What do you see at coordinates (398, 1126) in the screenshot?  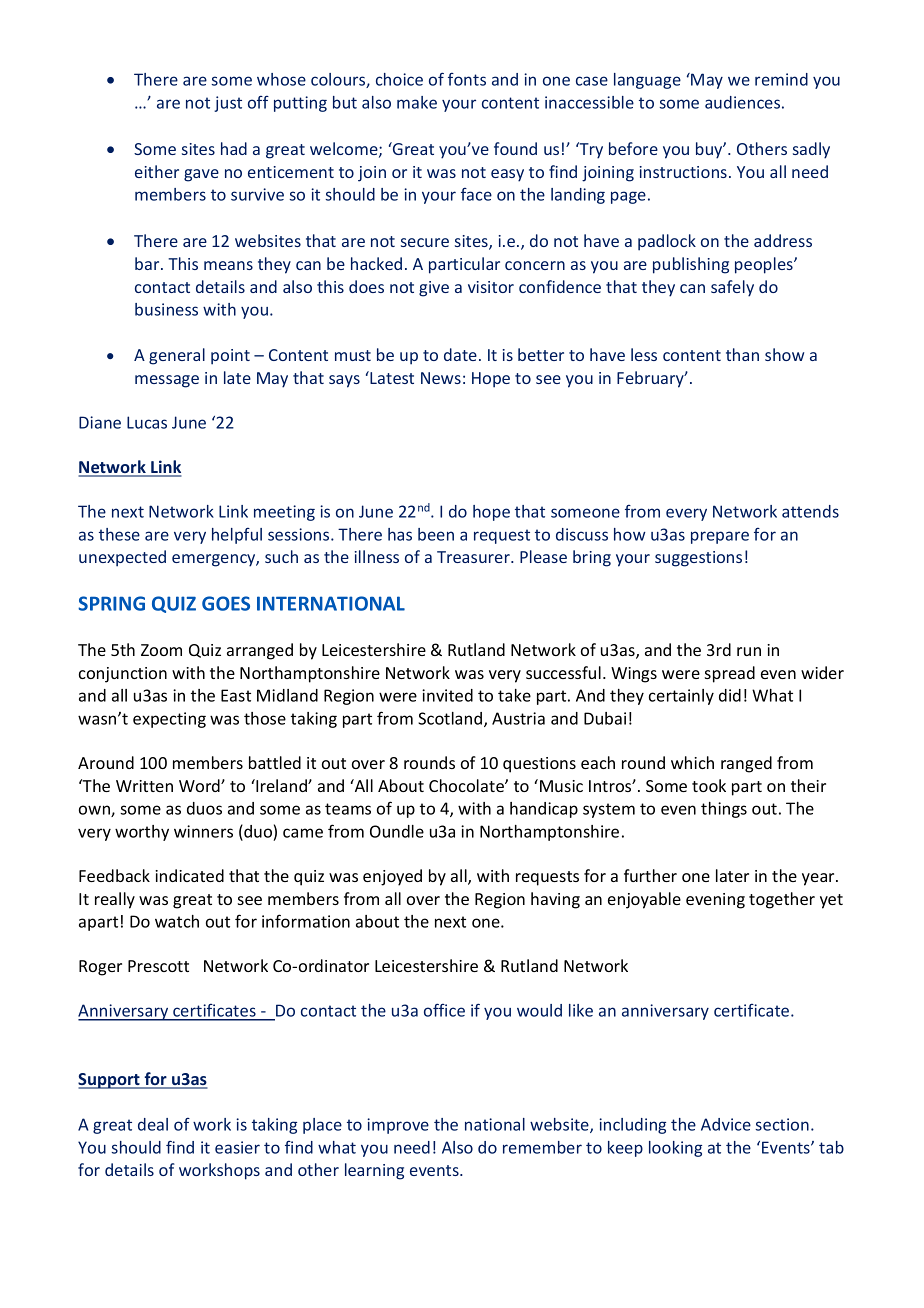 I see `improve` at bounding box center [398, 1126].
